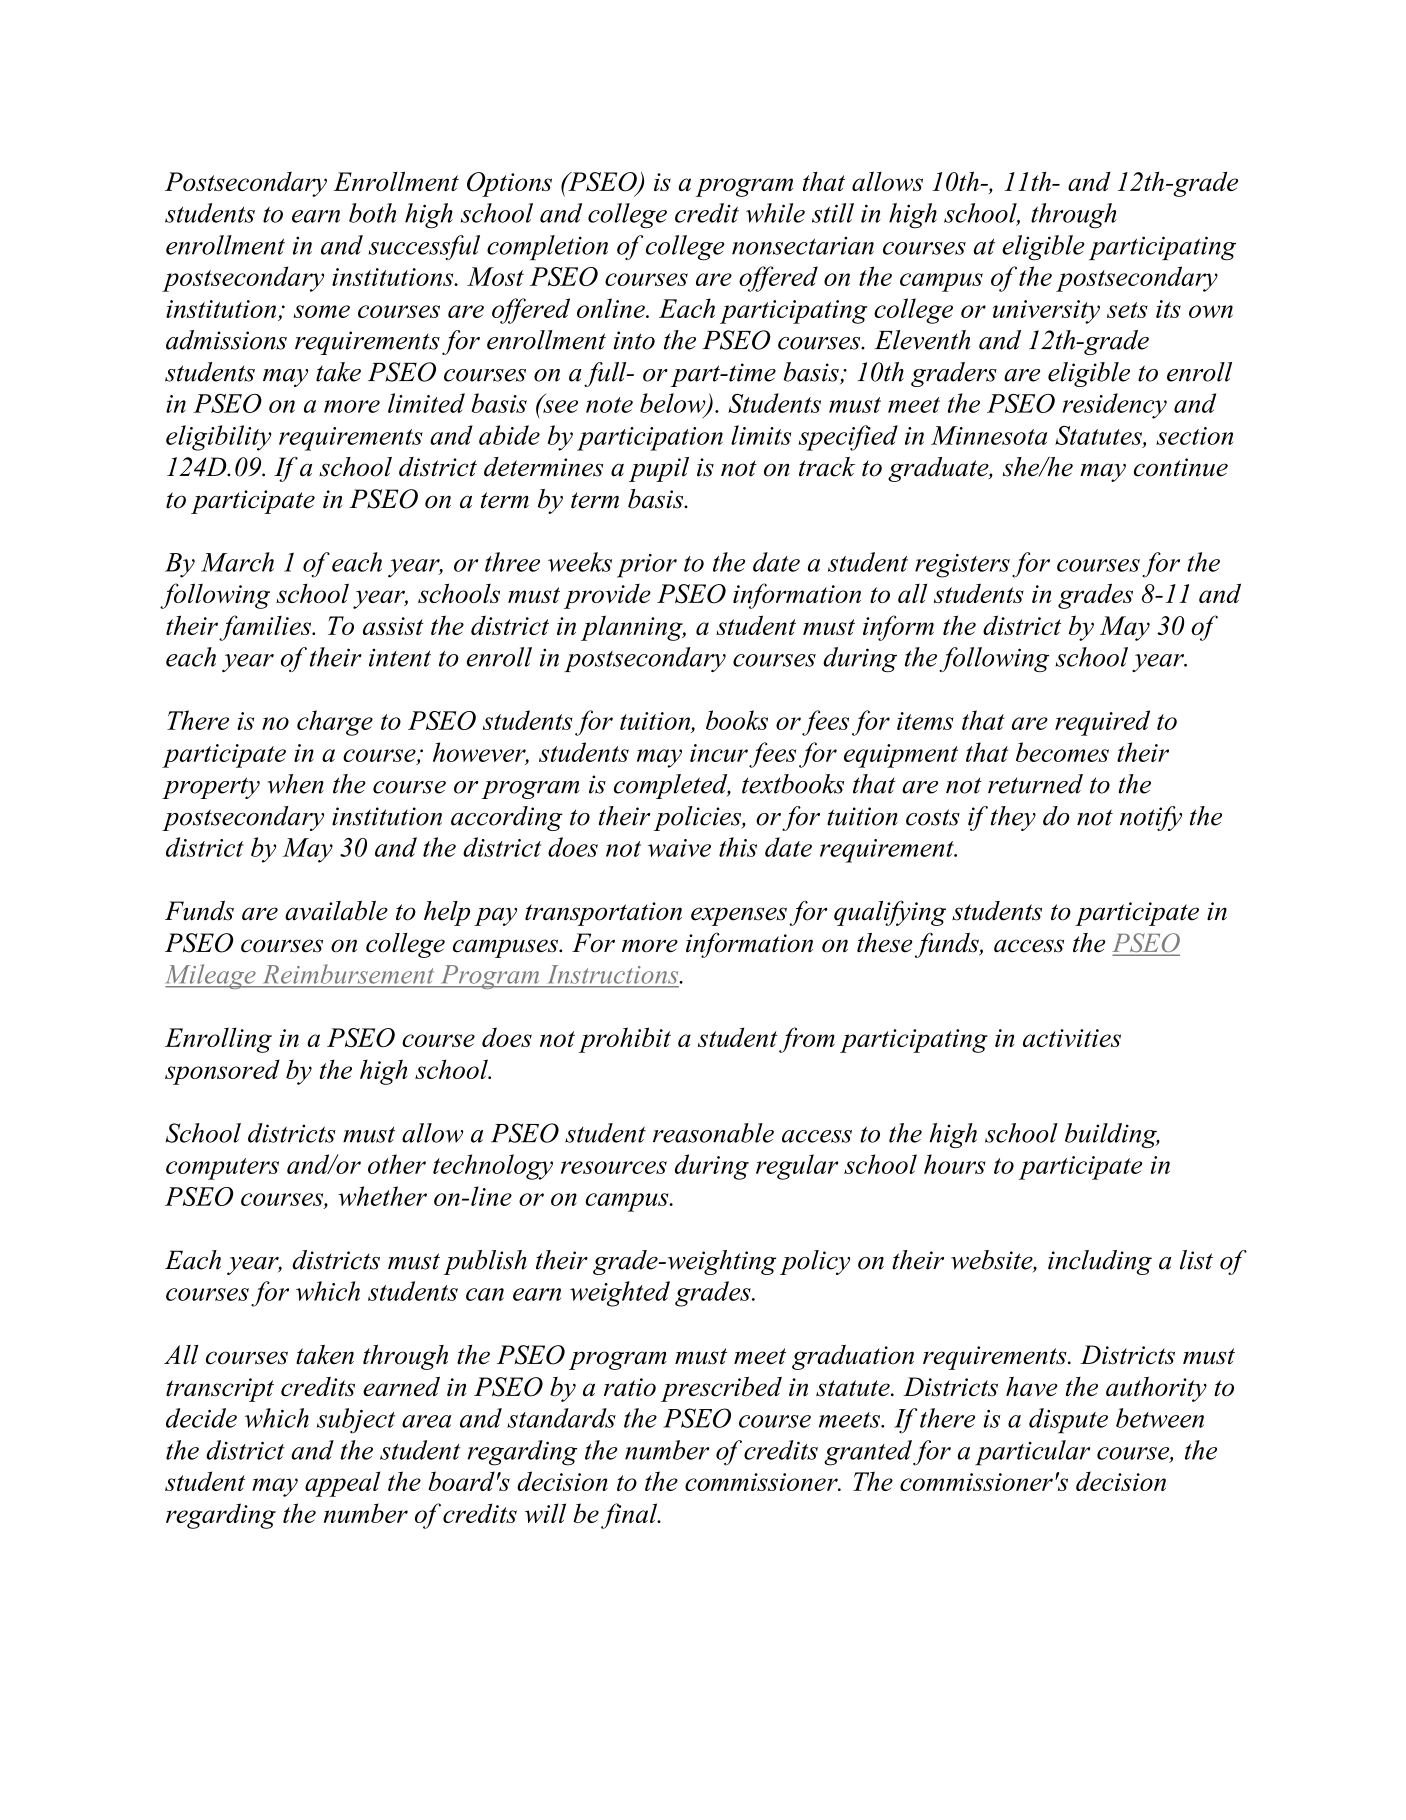  What do you see at coordinates (625, 1040) in the image?
I see `prohibit` at bounding box center [625, 1040].
